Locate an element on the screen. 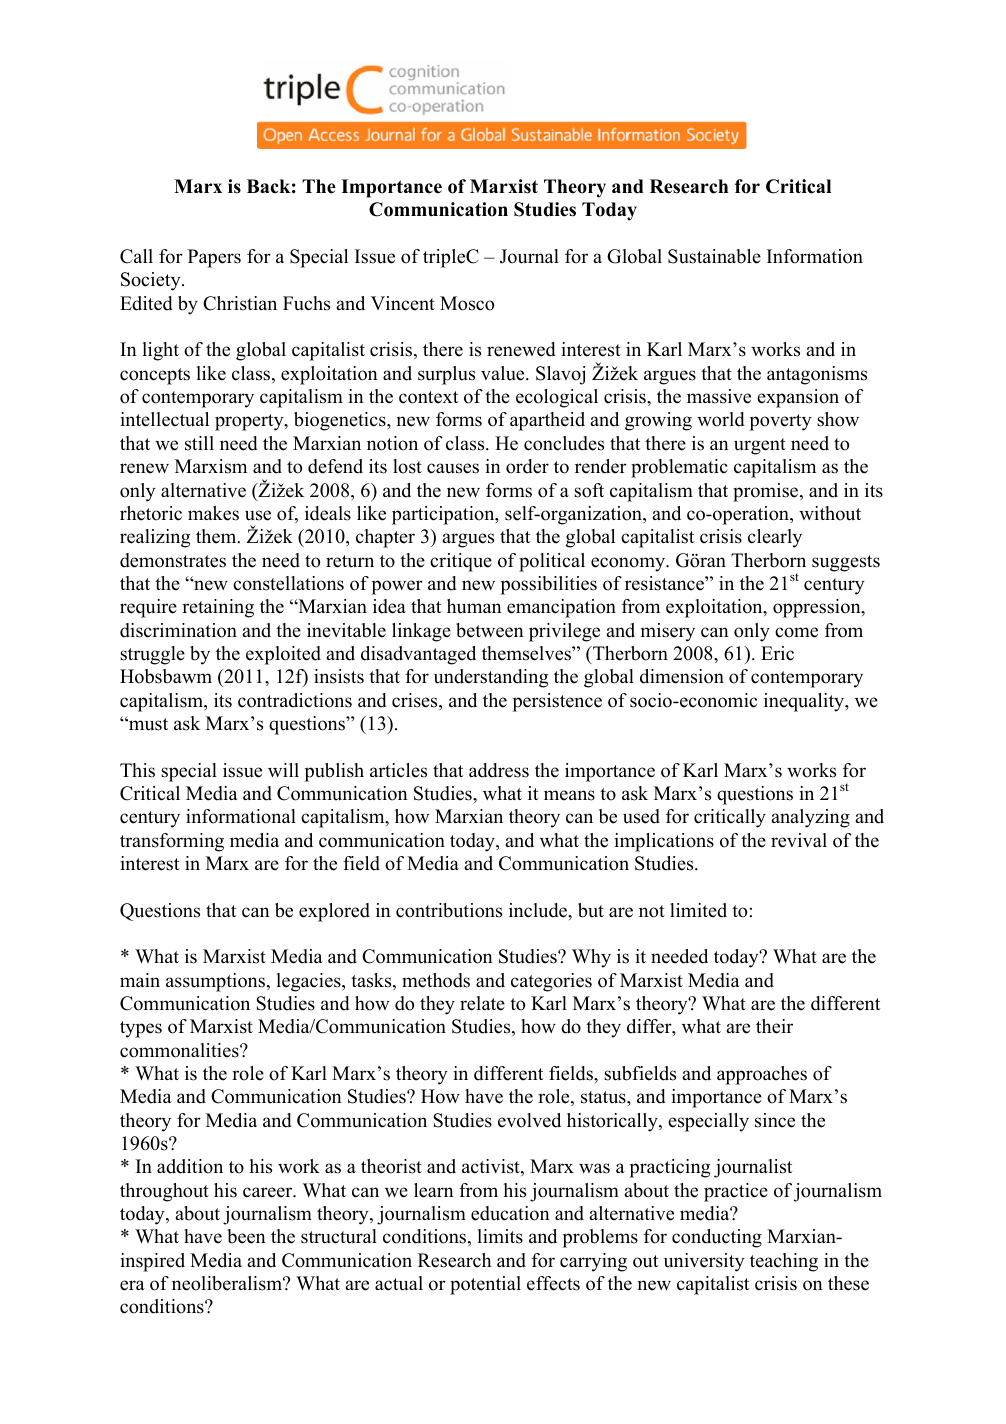 The image size is (1006, 1424). will is located at coordinates (283, 770).
